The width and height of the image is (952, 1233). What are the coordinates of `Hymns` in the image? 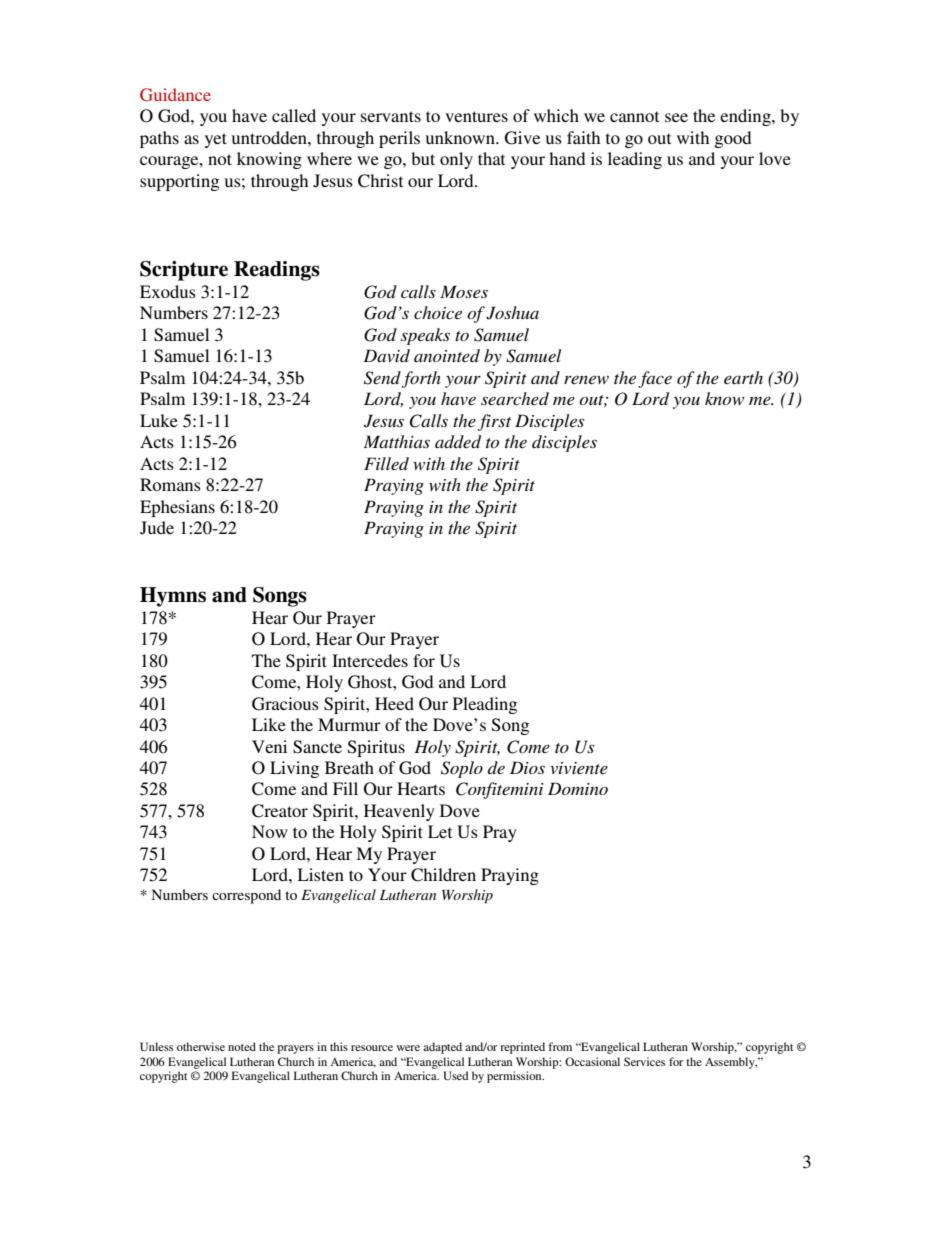 It's located at (173, 597).
